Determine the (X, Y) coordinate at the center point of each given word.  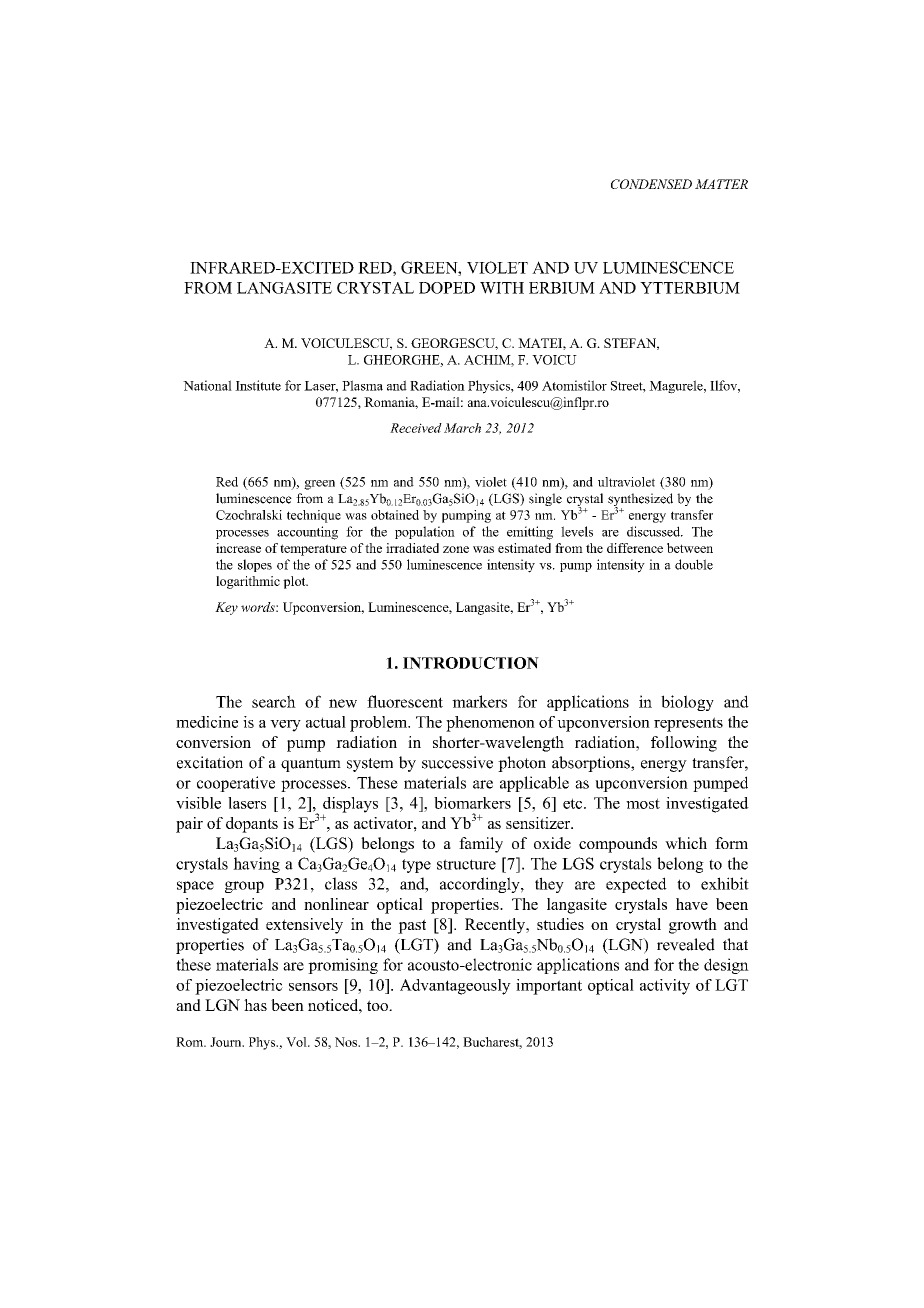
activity (665, 987)
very (285, 726)
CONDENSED (651, 184)
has (255, 1005)
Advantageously (455, 987)
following (684, 744)
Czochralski (249, 515)
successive (457, 762)
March (462, 428)
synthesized (640, 501)
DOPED (447, 288)
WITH (502, 288)
